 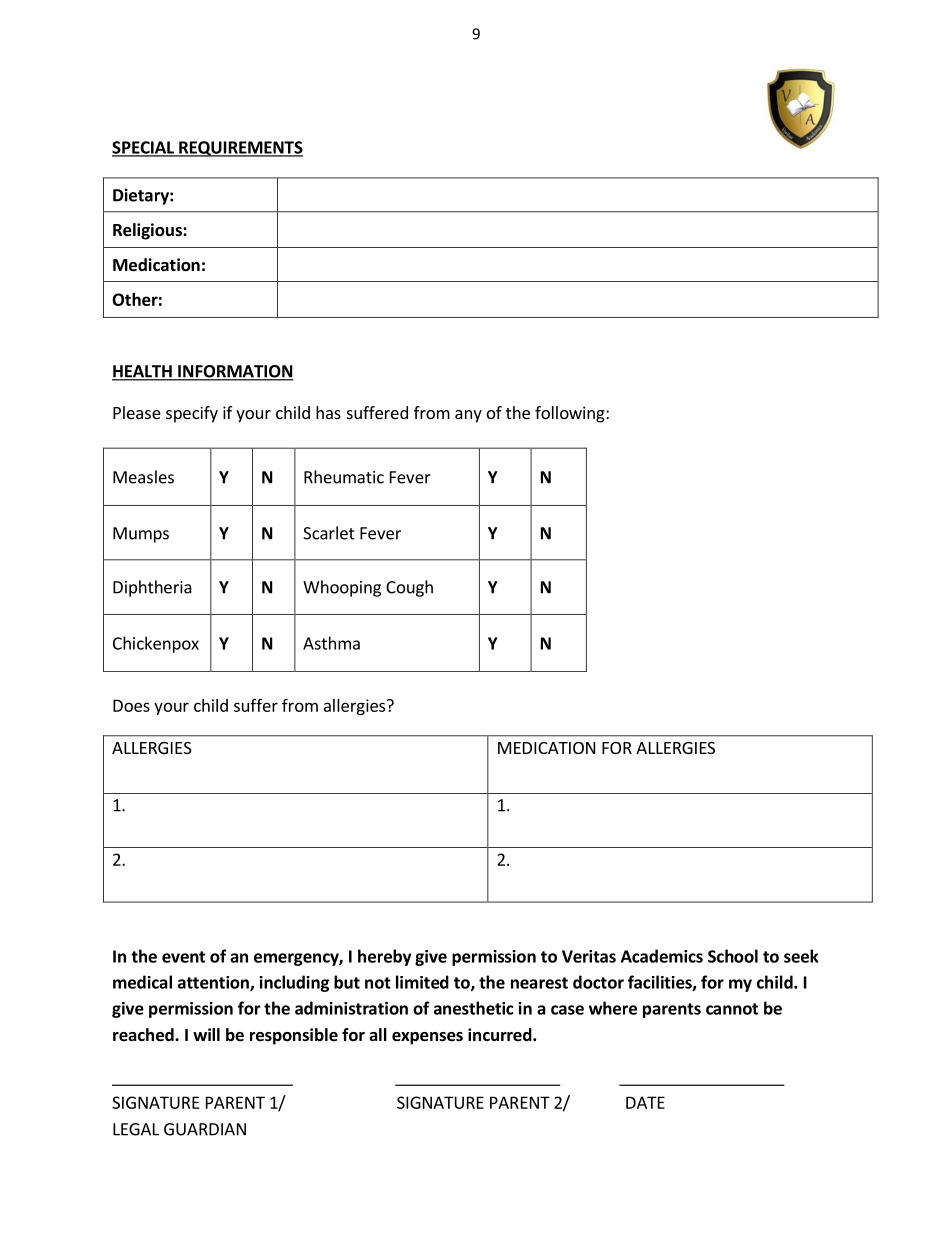 What do you see at coordinates (409, 588) in the page?
I see `Cough` at bounding box center [409, 588].
